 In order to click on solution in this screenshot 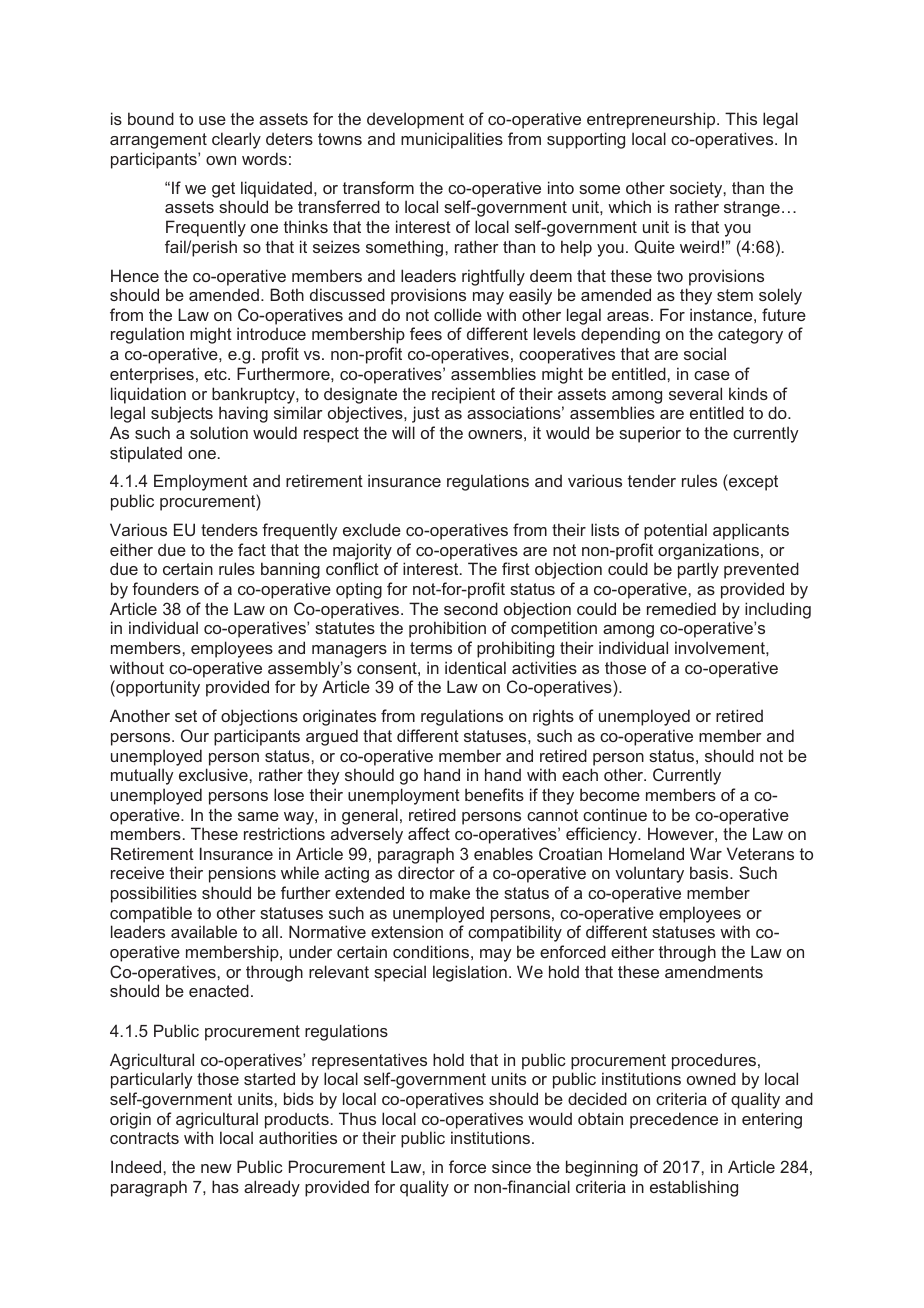, I will do `click(219, 432)`.
